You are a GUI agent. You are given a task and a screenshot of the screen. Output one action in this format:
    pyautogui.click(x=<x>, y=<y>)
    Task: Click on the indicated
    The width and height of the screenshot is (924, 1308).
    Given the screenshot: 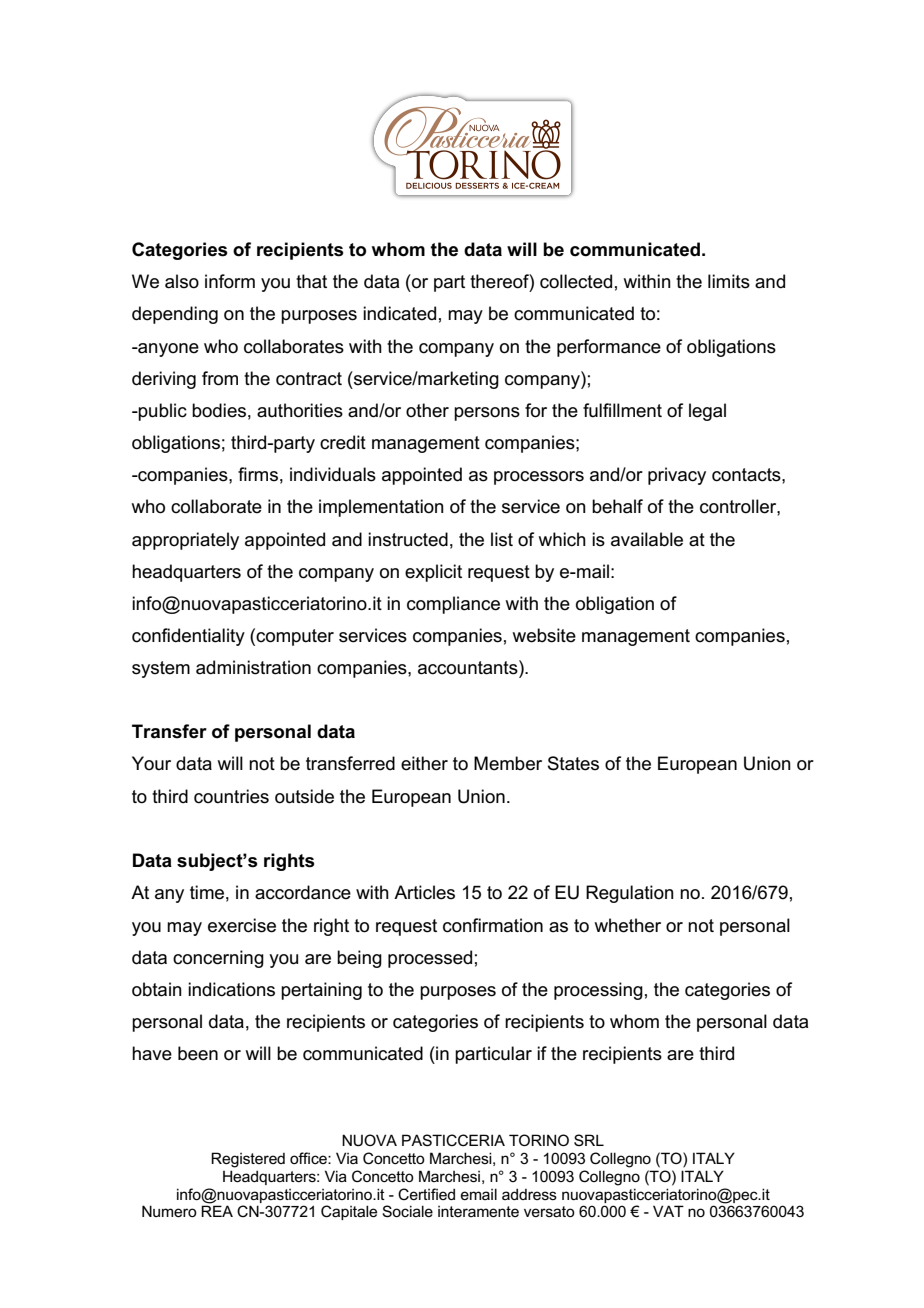 What is the action you would take?
    pyautogui.click(x=399, y=313)
